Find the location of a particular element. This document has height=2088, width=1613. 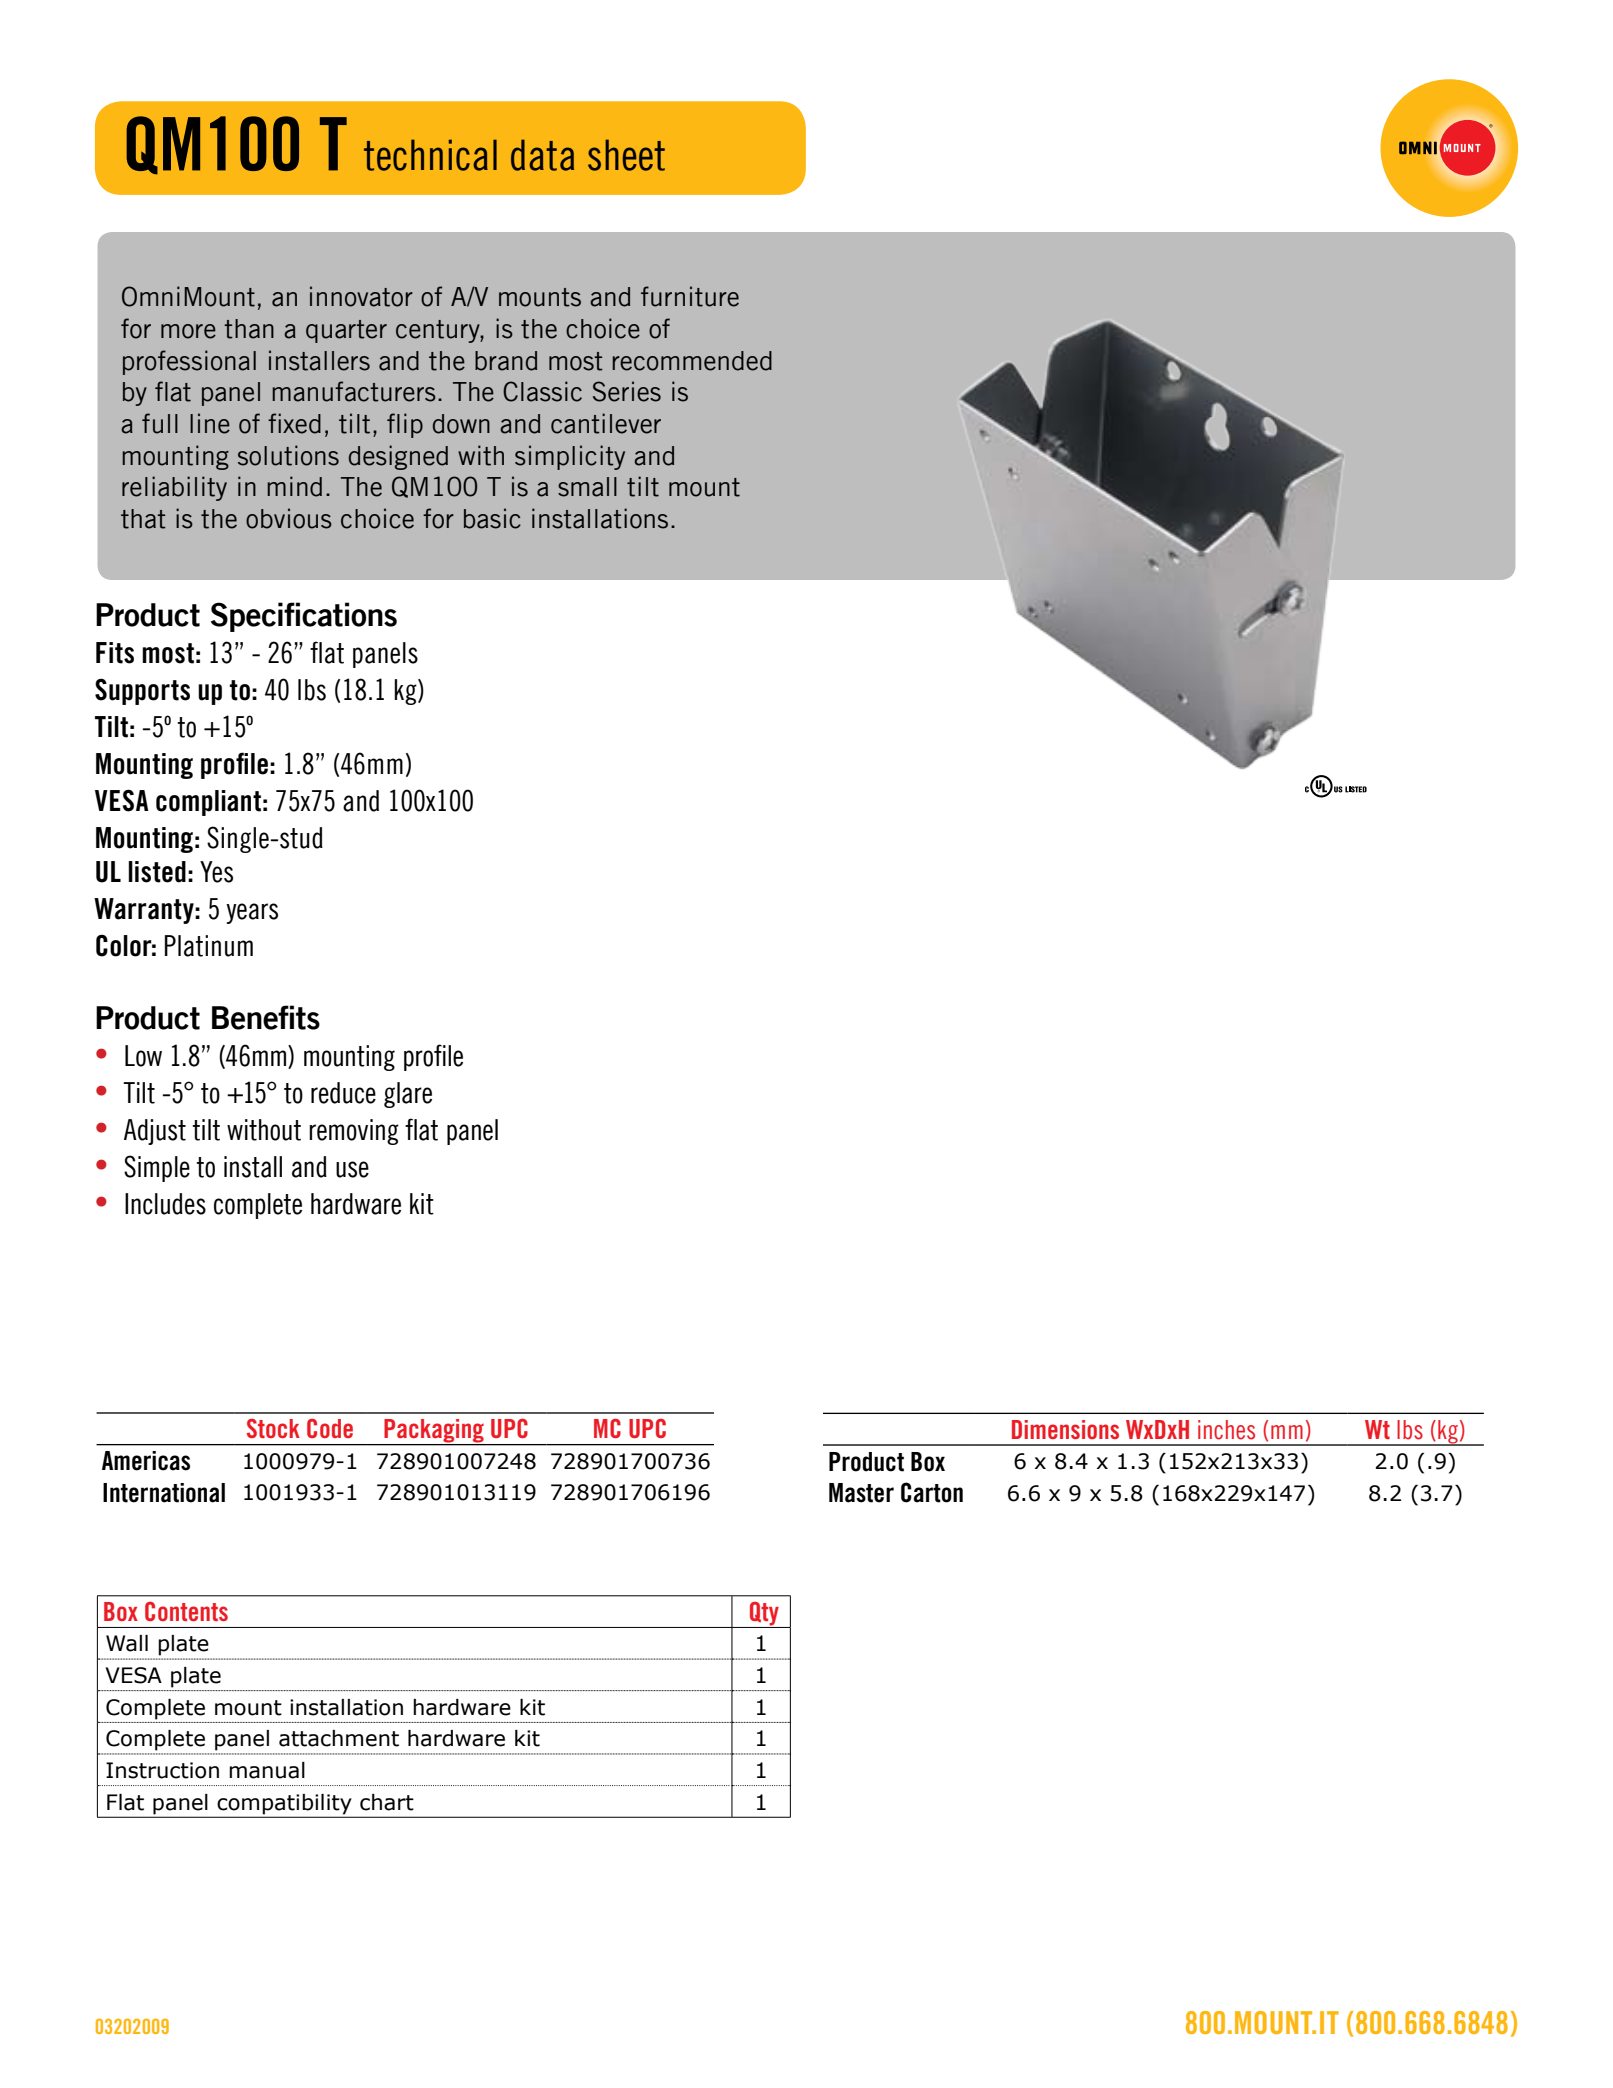

small is located at coordinates (587, 487).
